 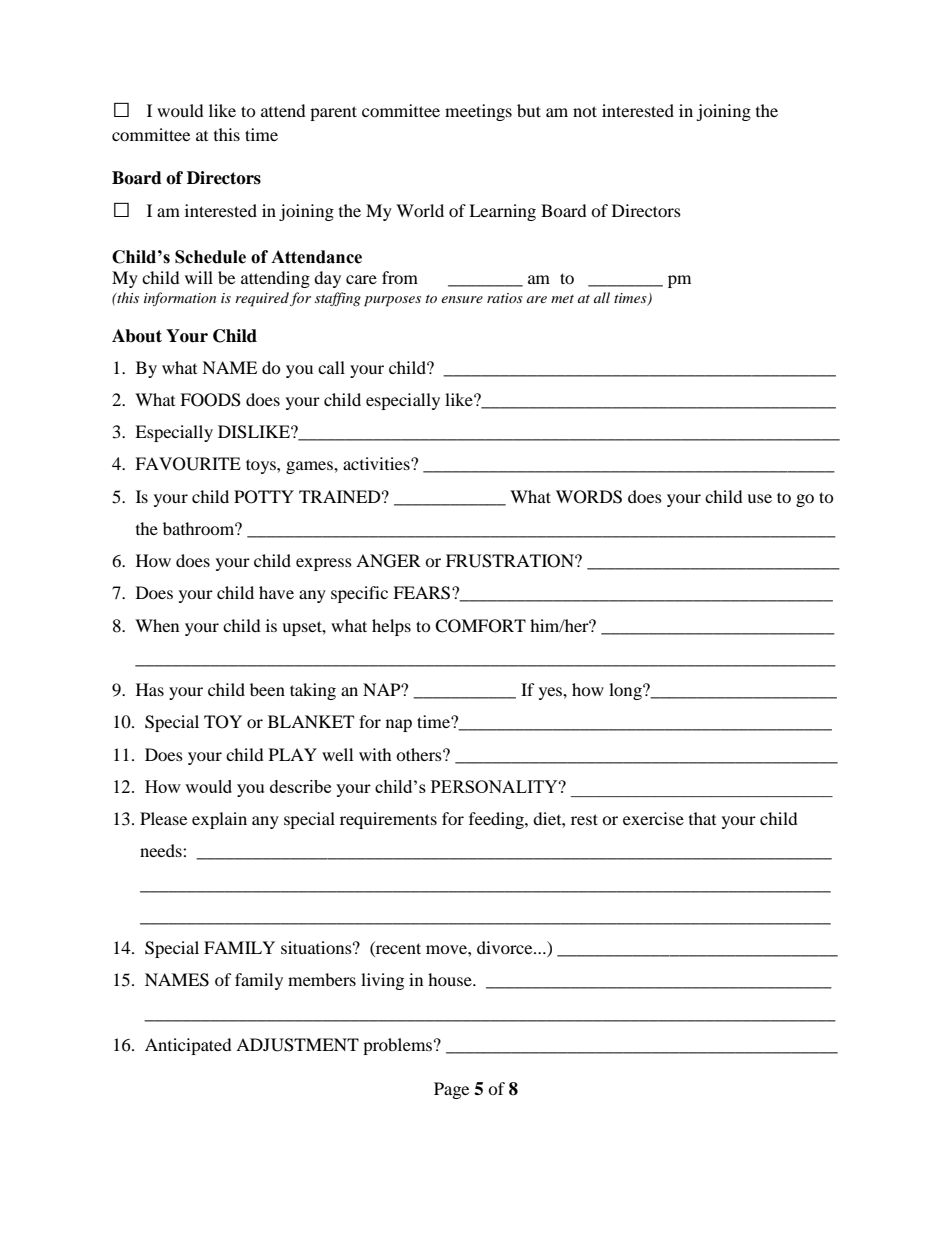 I want to click on When, so click(x=157, y=625).
